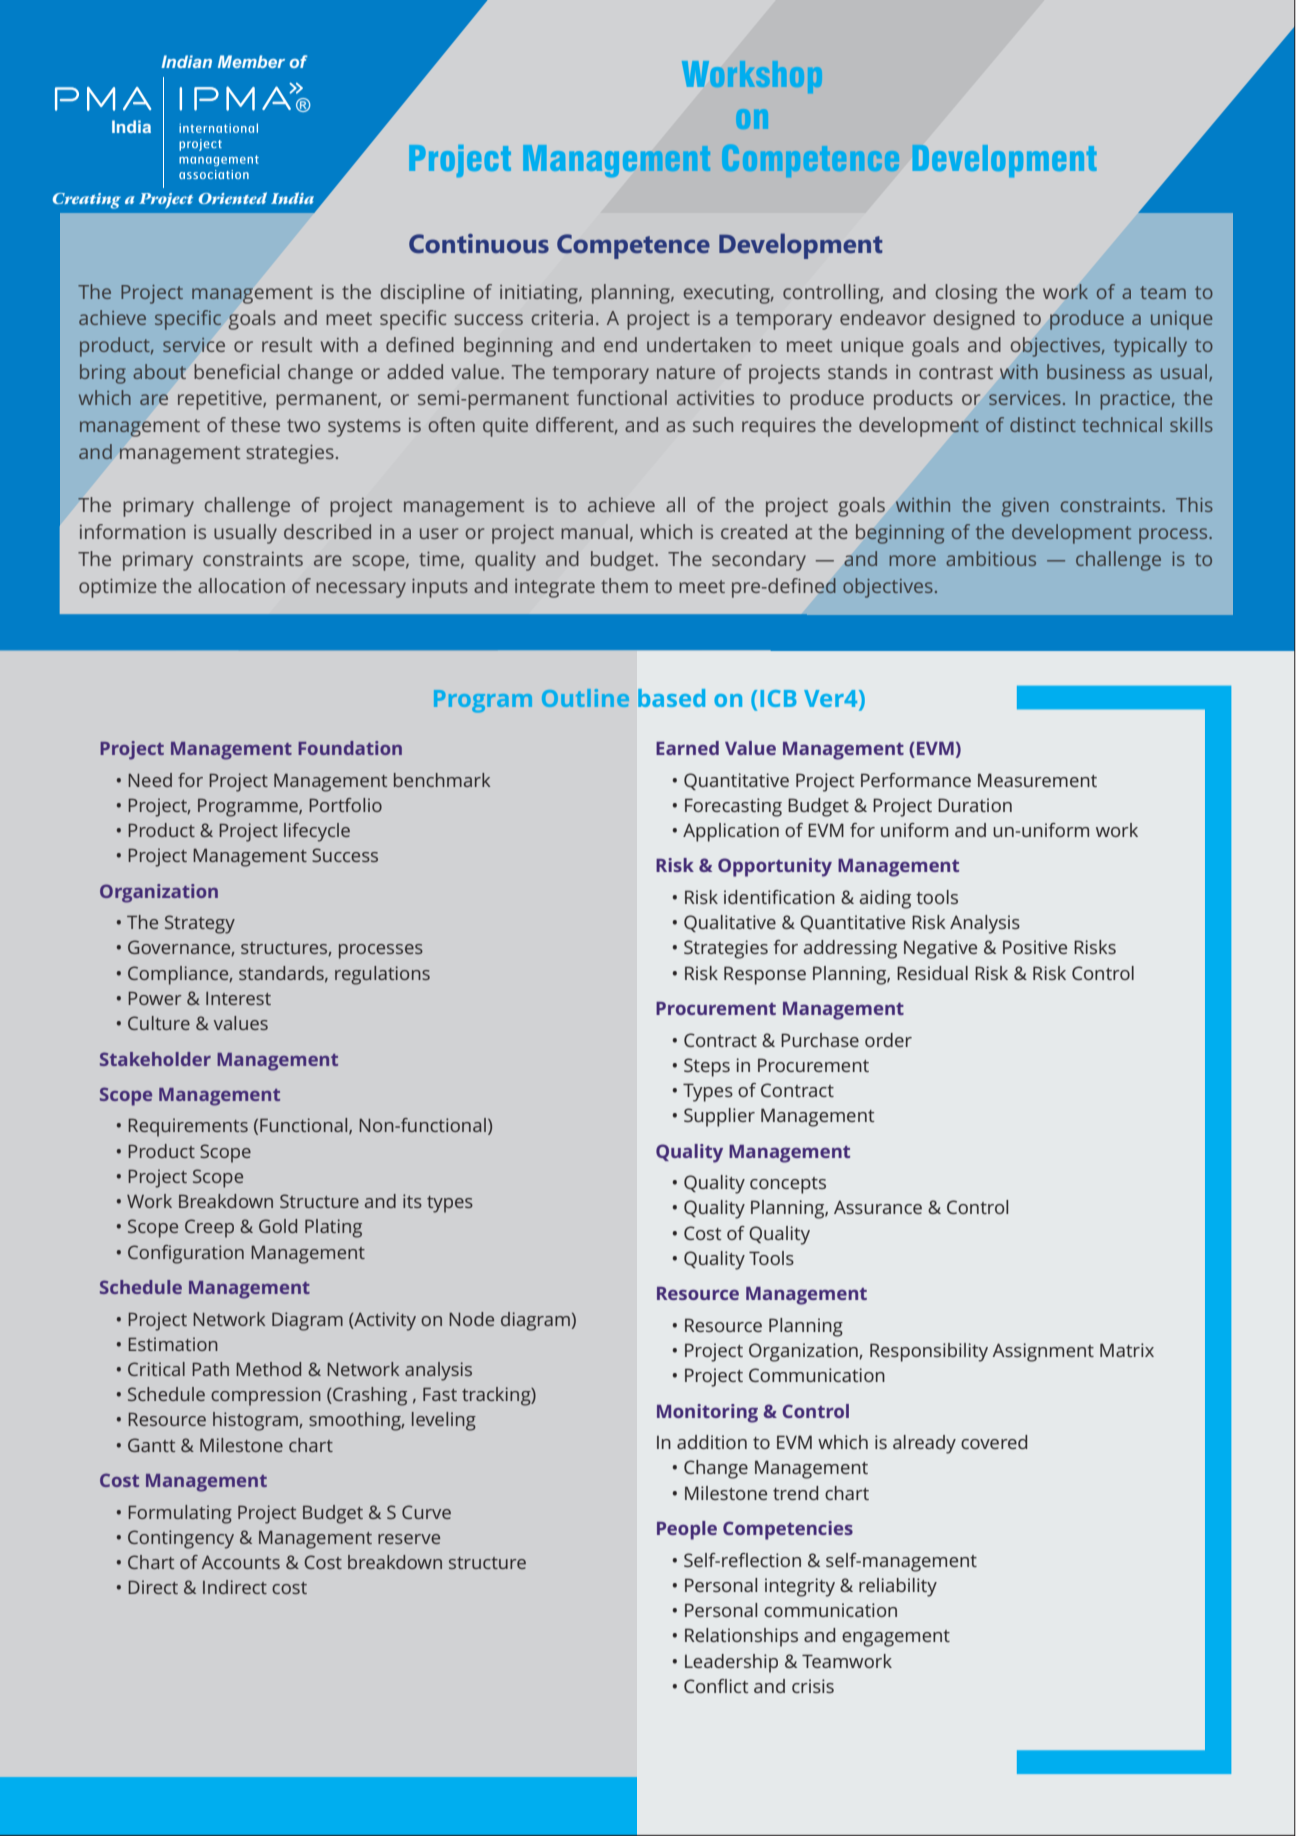 The image size is (1298, 1836). What do you see at coordinates (896, 1638) in the document?
I see `engagement` at bounding box center [896, 1638].
